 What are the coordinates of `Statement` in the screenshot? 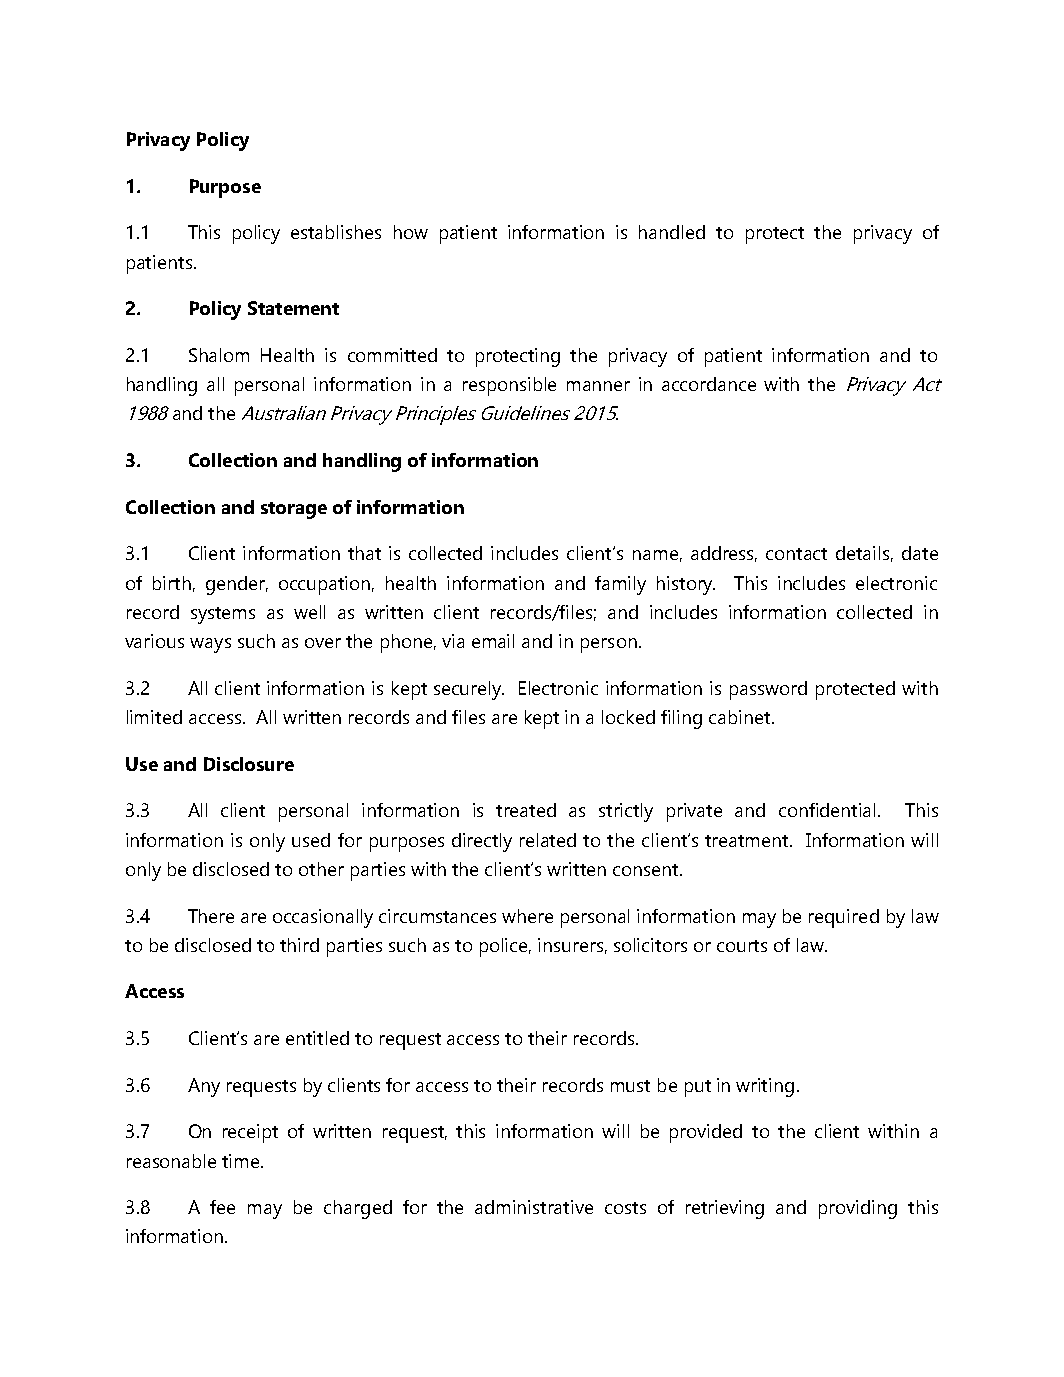 It's located at (293, 308).
